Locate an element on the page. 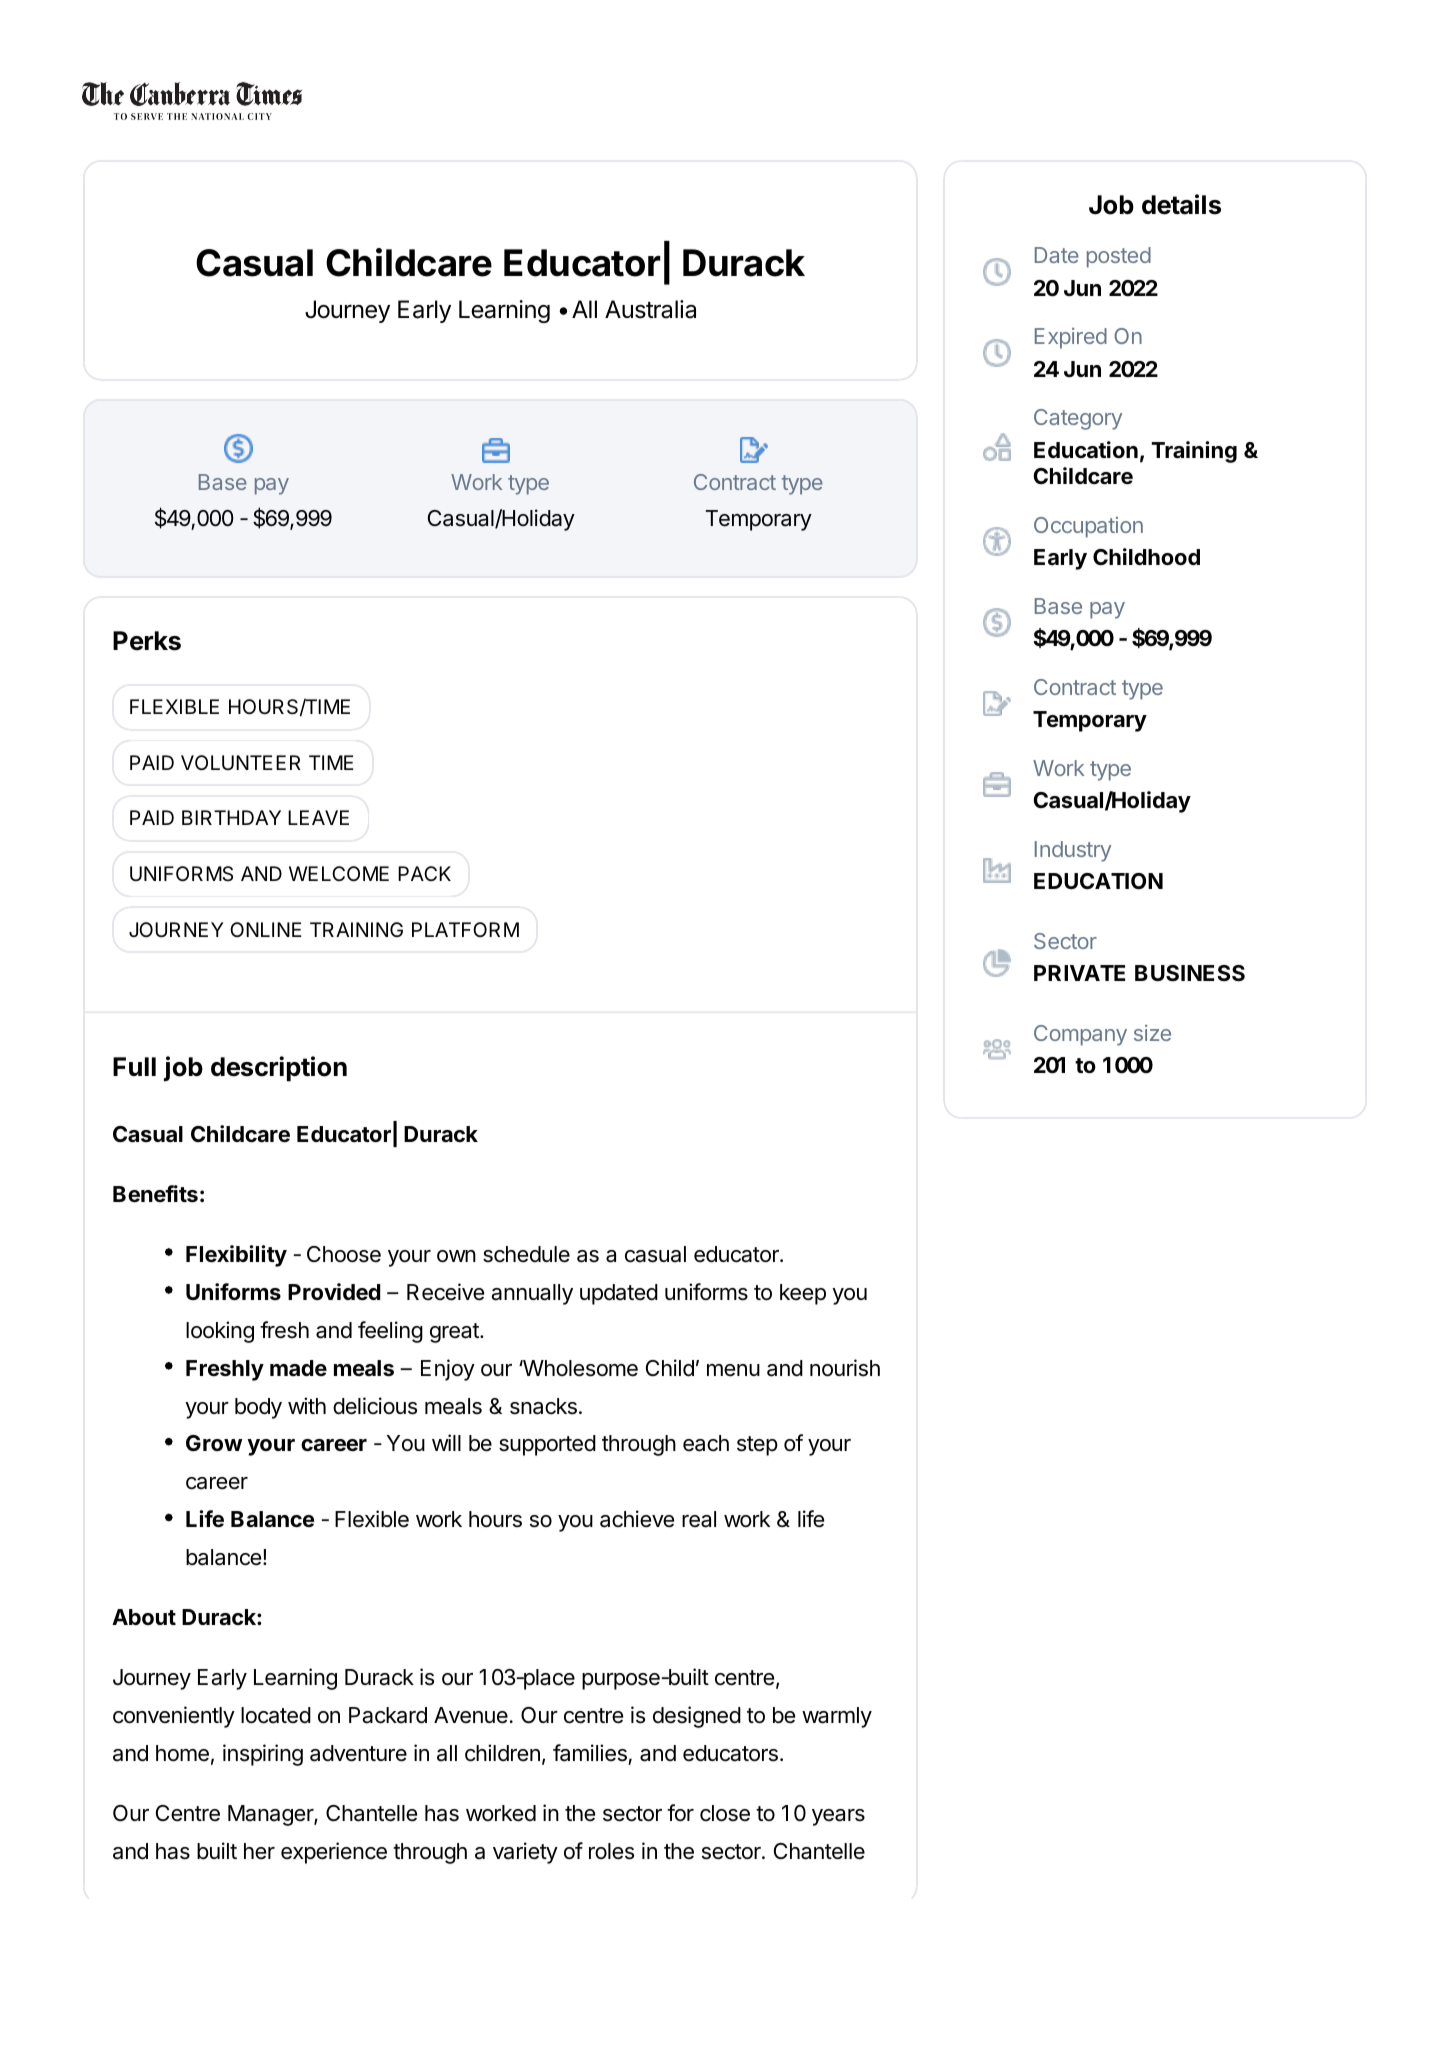 The image size is (1450, 2051). PLATFORM is located at coordinates (465, 929).
